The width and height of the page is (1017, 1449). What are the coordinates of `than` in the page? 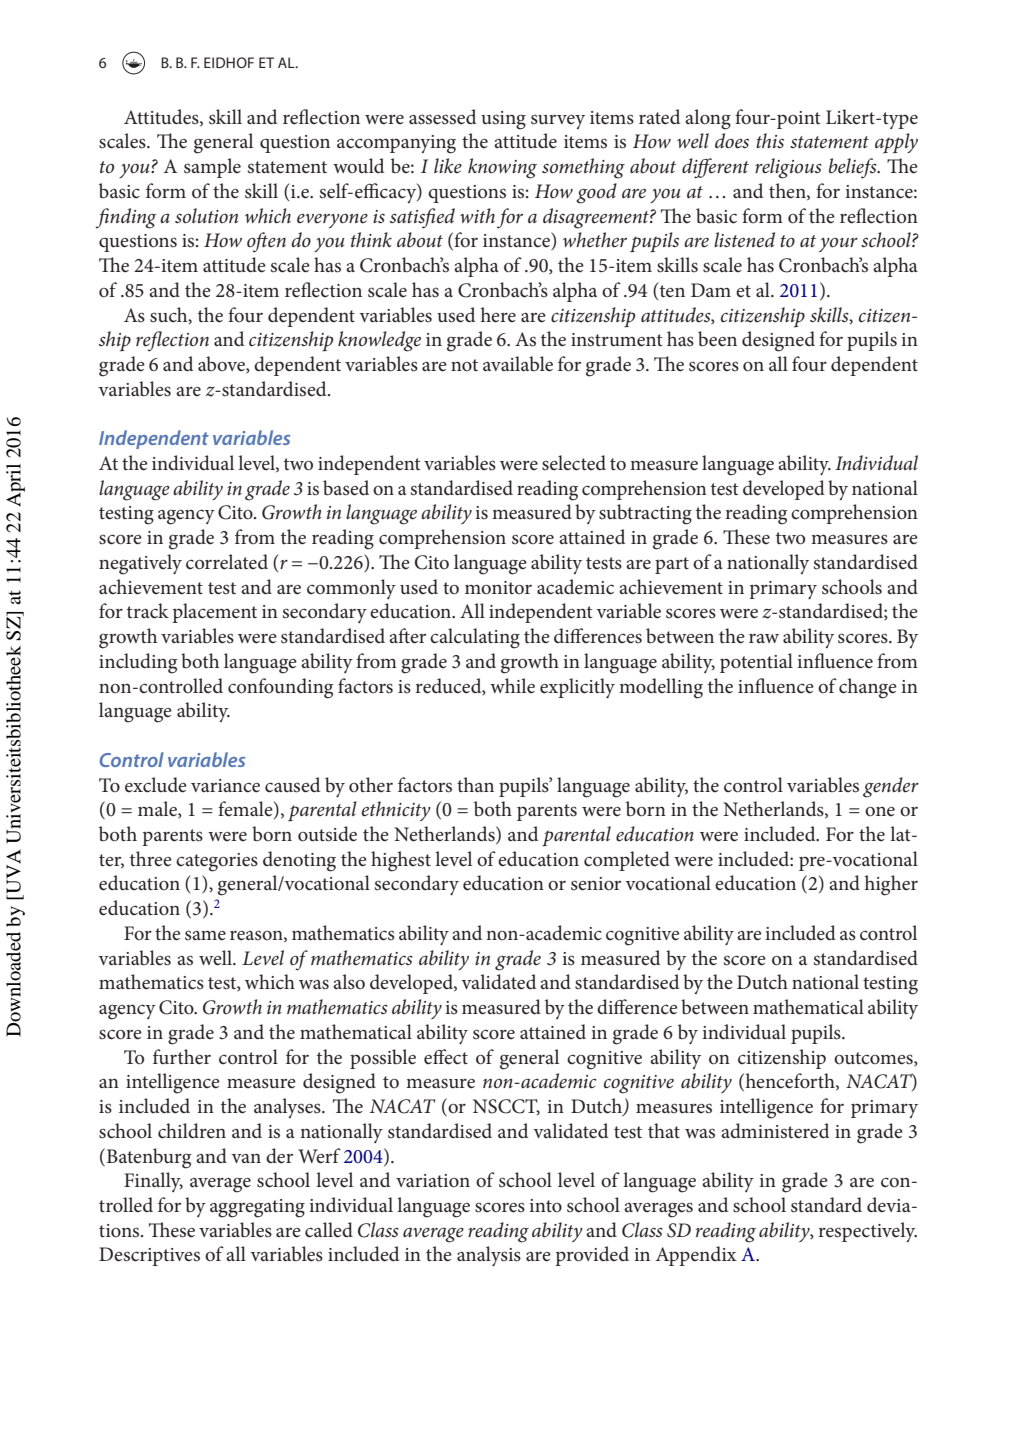 It's located at (475, 784).
